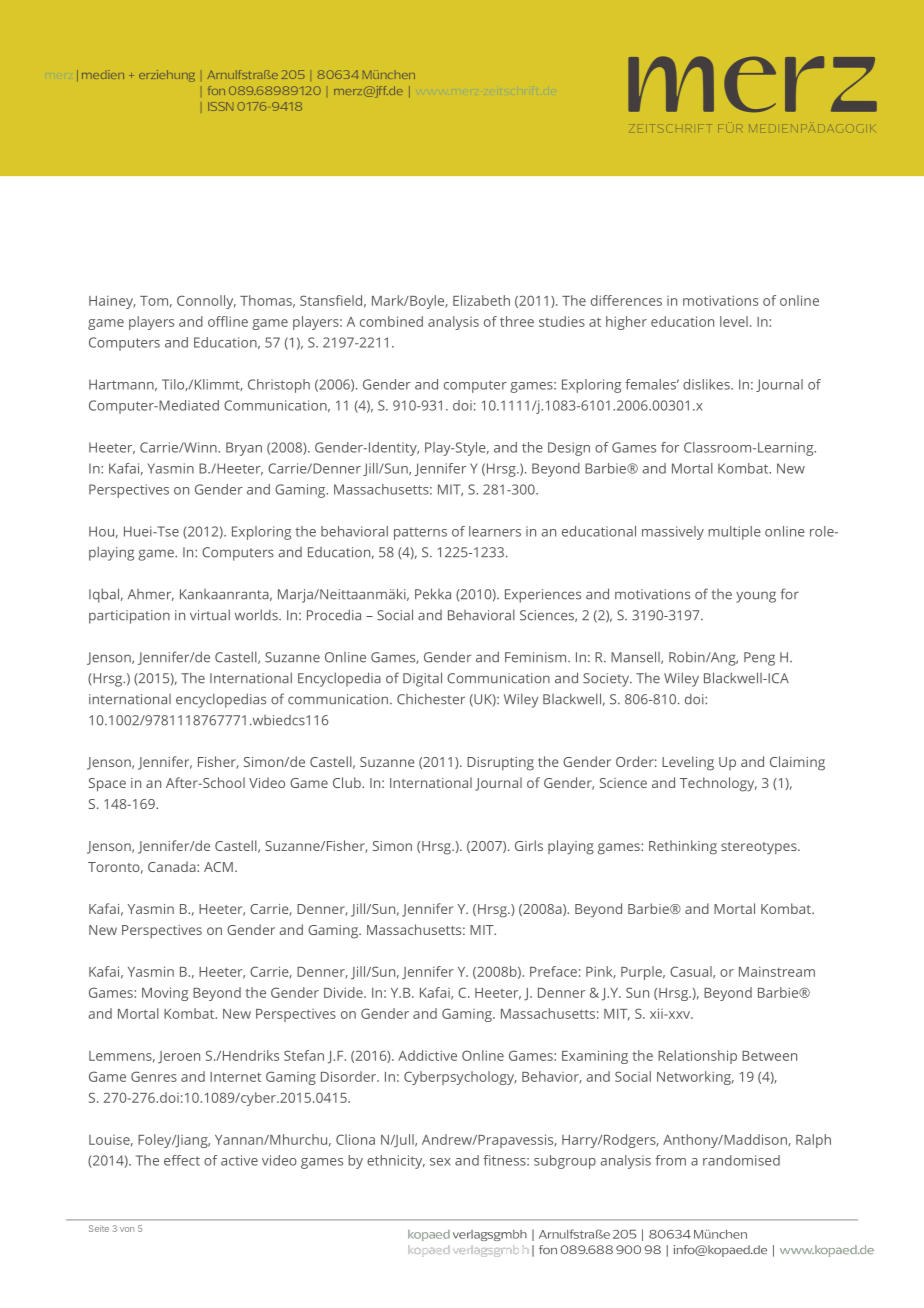  What do you see at coordinates (228, 321) in the screenshot?
I see `offline` at bounding box center [228, 321].
